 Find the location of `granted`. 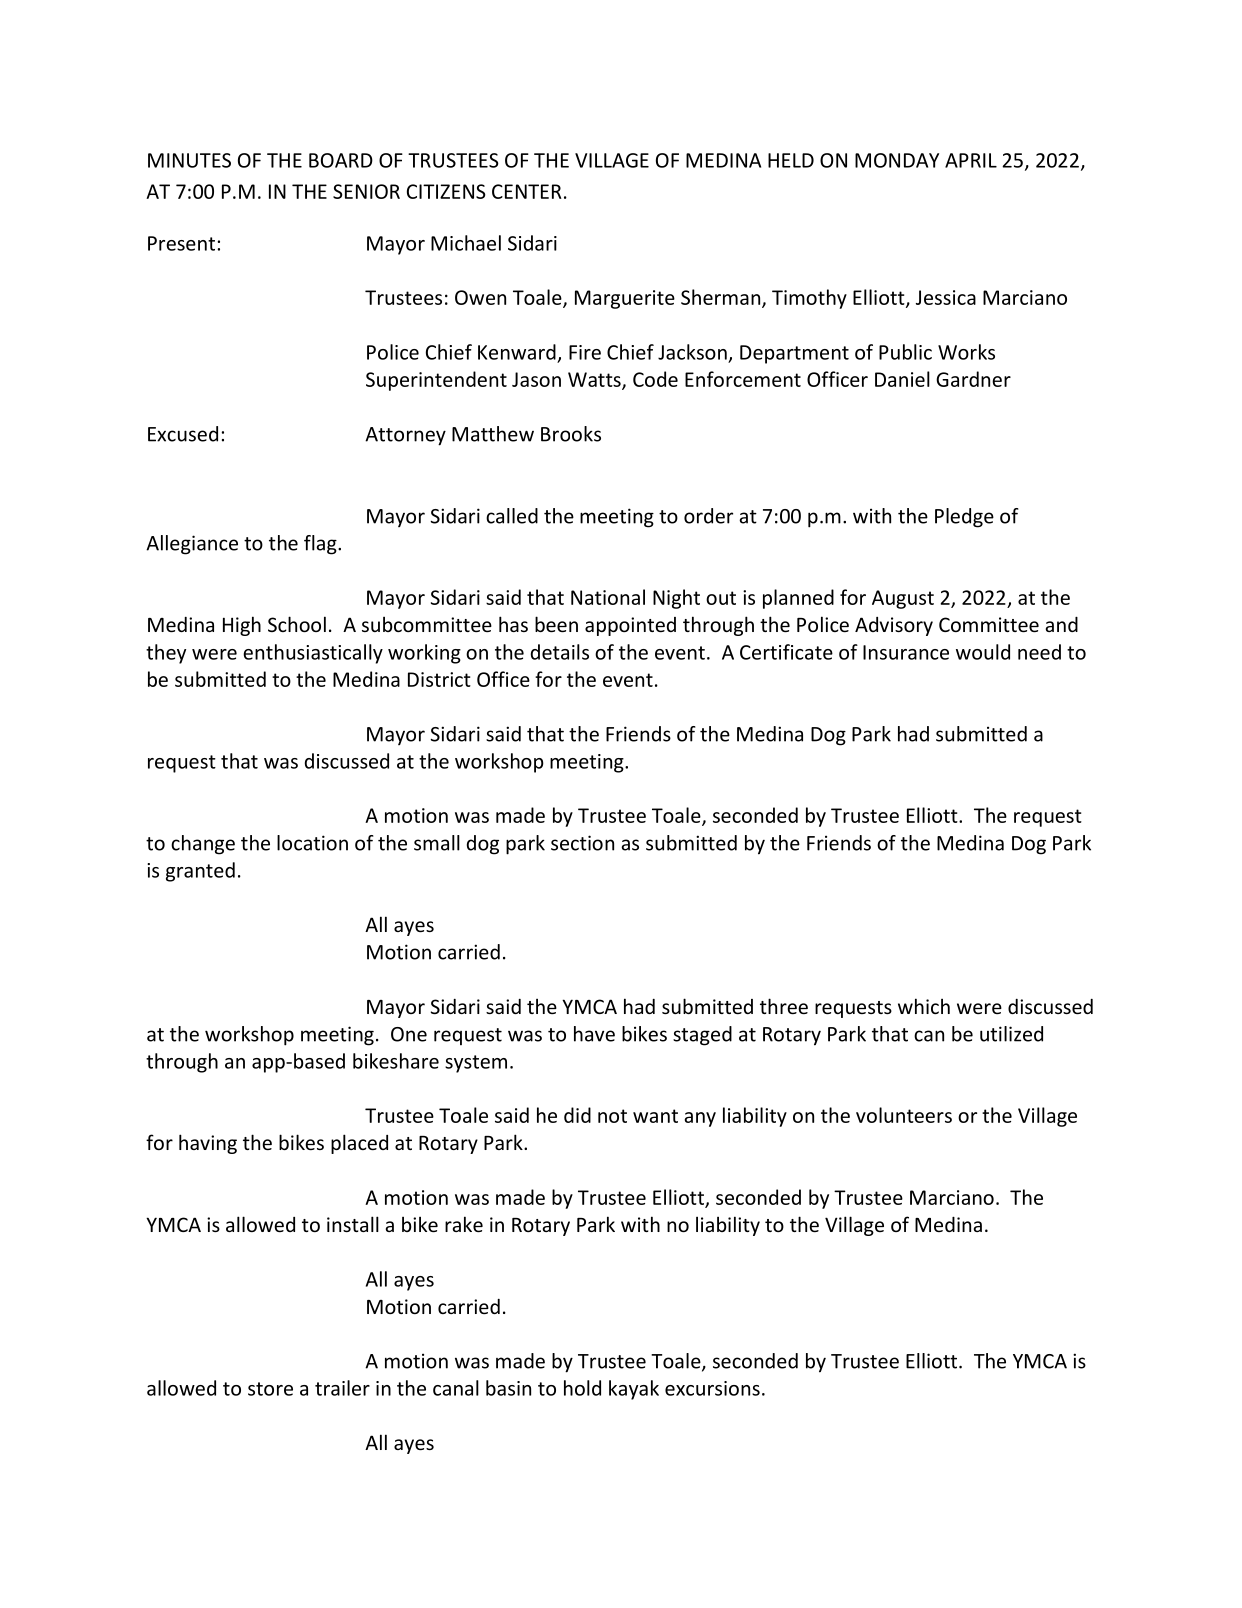

granted is located at coordinates (200, 872).
